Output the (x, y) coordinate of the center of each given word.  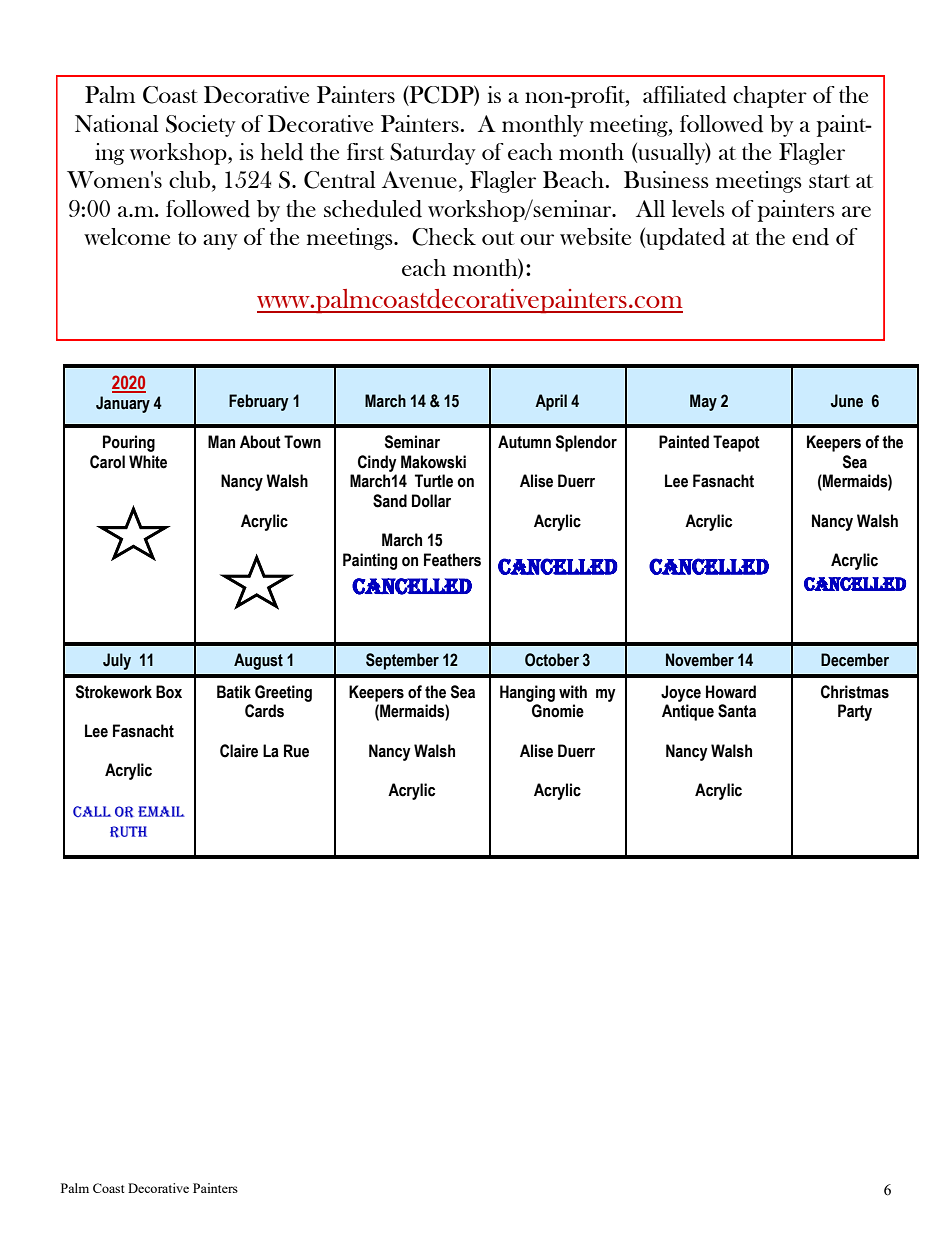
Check (444, 237)
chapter (770, 97)
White (148, 462)
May (703, 402)
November (700, 660)
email (161, 811)
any (220, 242)
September (402, 661)
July (117, 661)
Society (201, 126)
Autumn (524, 442)
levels (698, 208)
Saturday (433, 154)
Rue (296, 751)
